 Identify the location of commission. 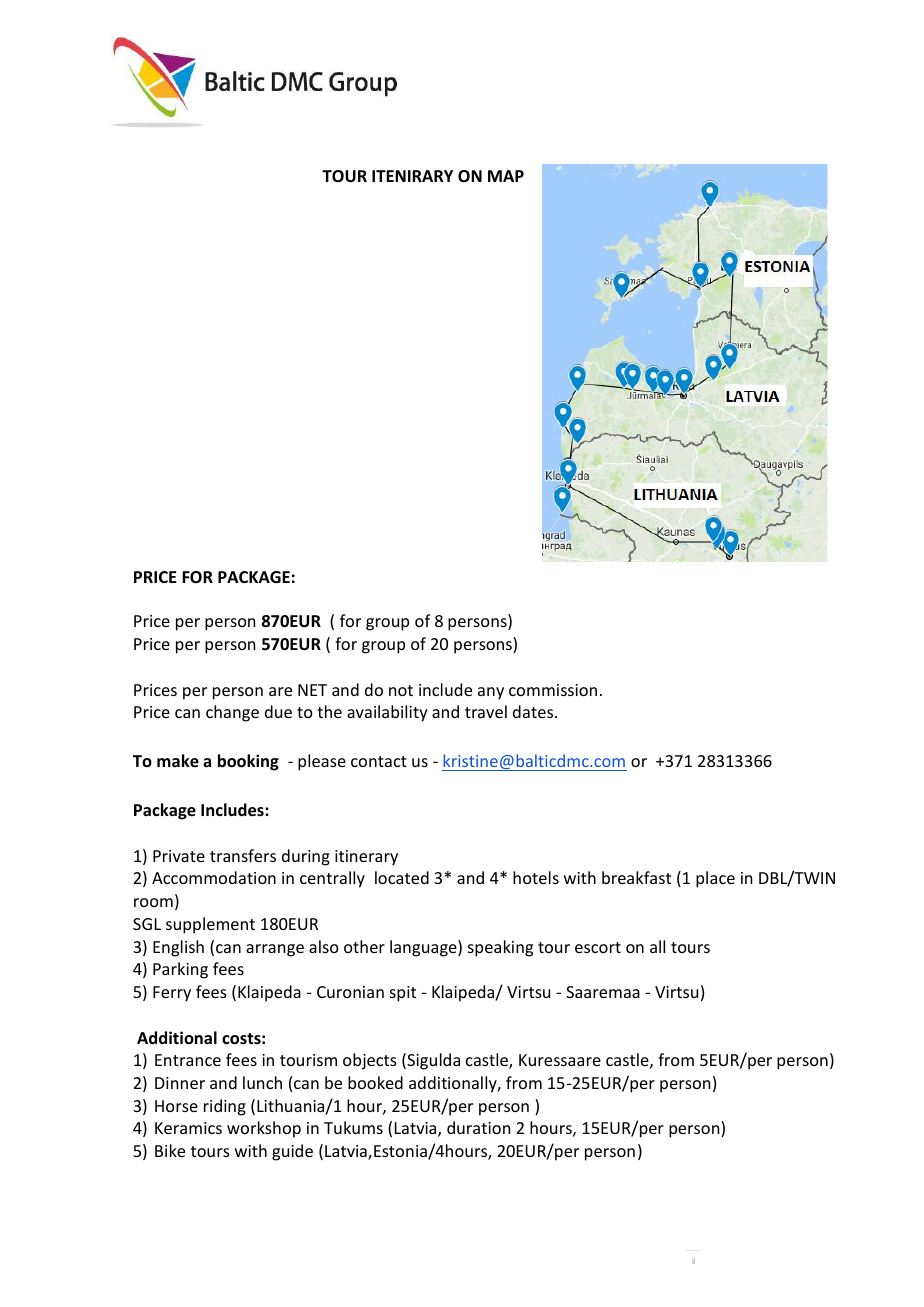
(553, 690).
